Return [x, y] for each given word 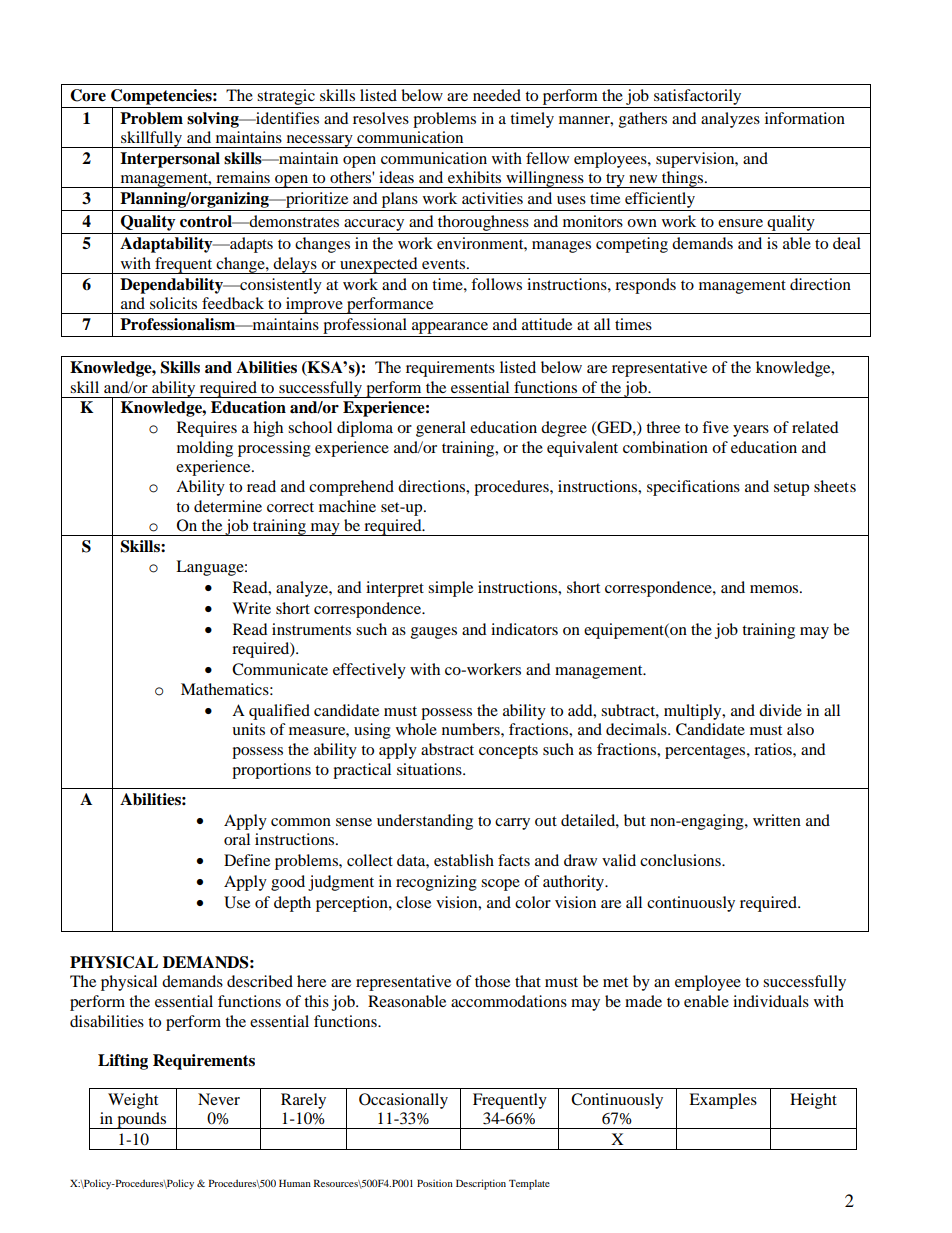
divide [780, 710]
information [805, 118]
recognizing [436, 883]
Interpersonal [170, 160]
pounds [142, 1120]
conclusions [681, 860]
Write [251, 608]
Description [481, 1184]
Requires [207, 429]
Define [247, 860]
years [751, 431]
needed [497, 95]
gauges [434, 633]
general [441, 429]
